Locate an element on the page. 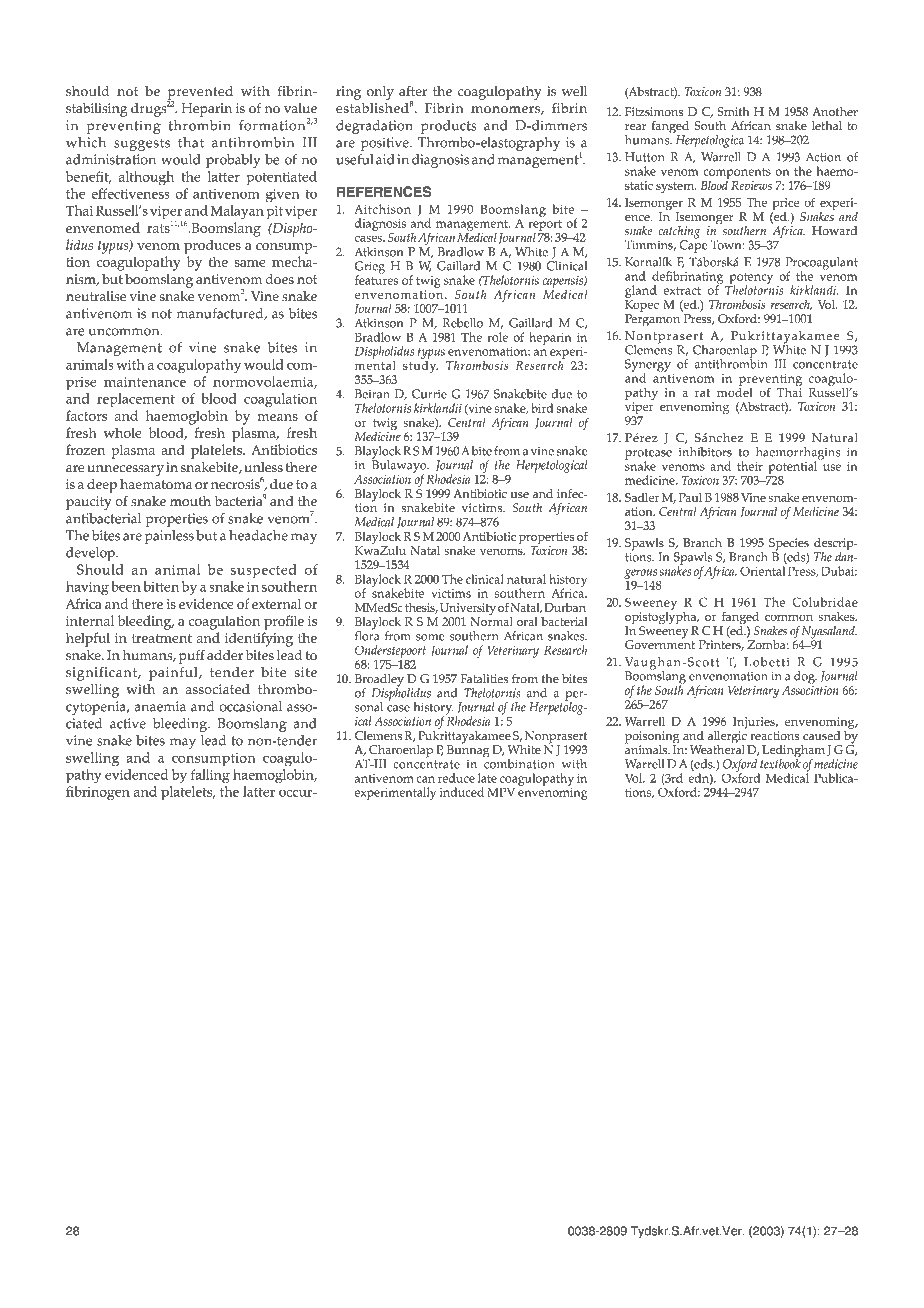  Smith is located at coordinates (733, 112).
